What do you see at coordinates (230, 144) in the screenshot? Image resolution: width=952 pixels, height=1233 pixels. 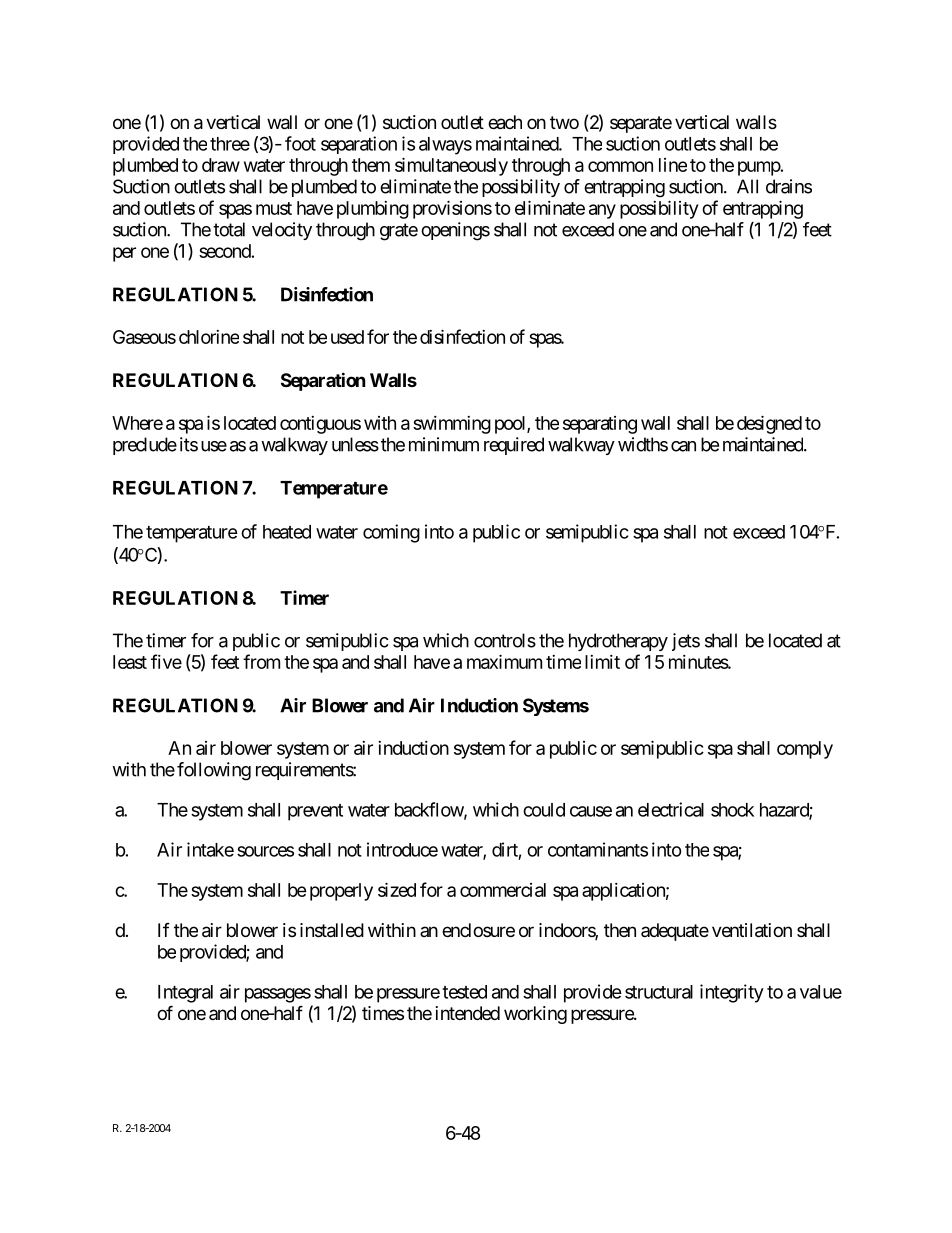 I see `three` at bounding box center [230, 144].
